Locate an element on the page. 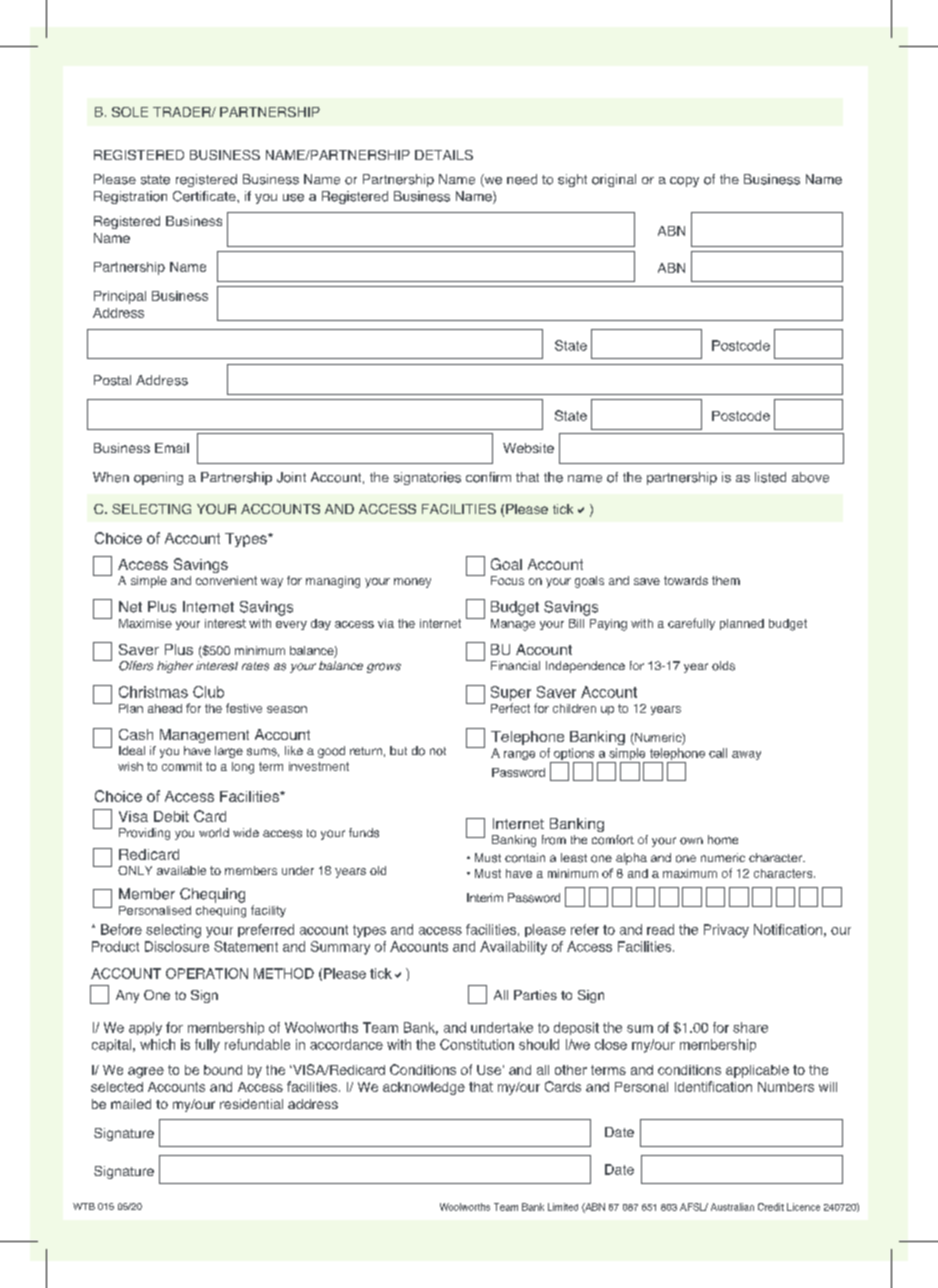 The width and height of the image is (938, 1288). Limited is located at coordinates (563, 1207).
